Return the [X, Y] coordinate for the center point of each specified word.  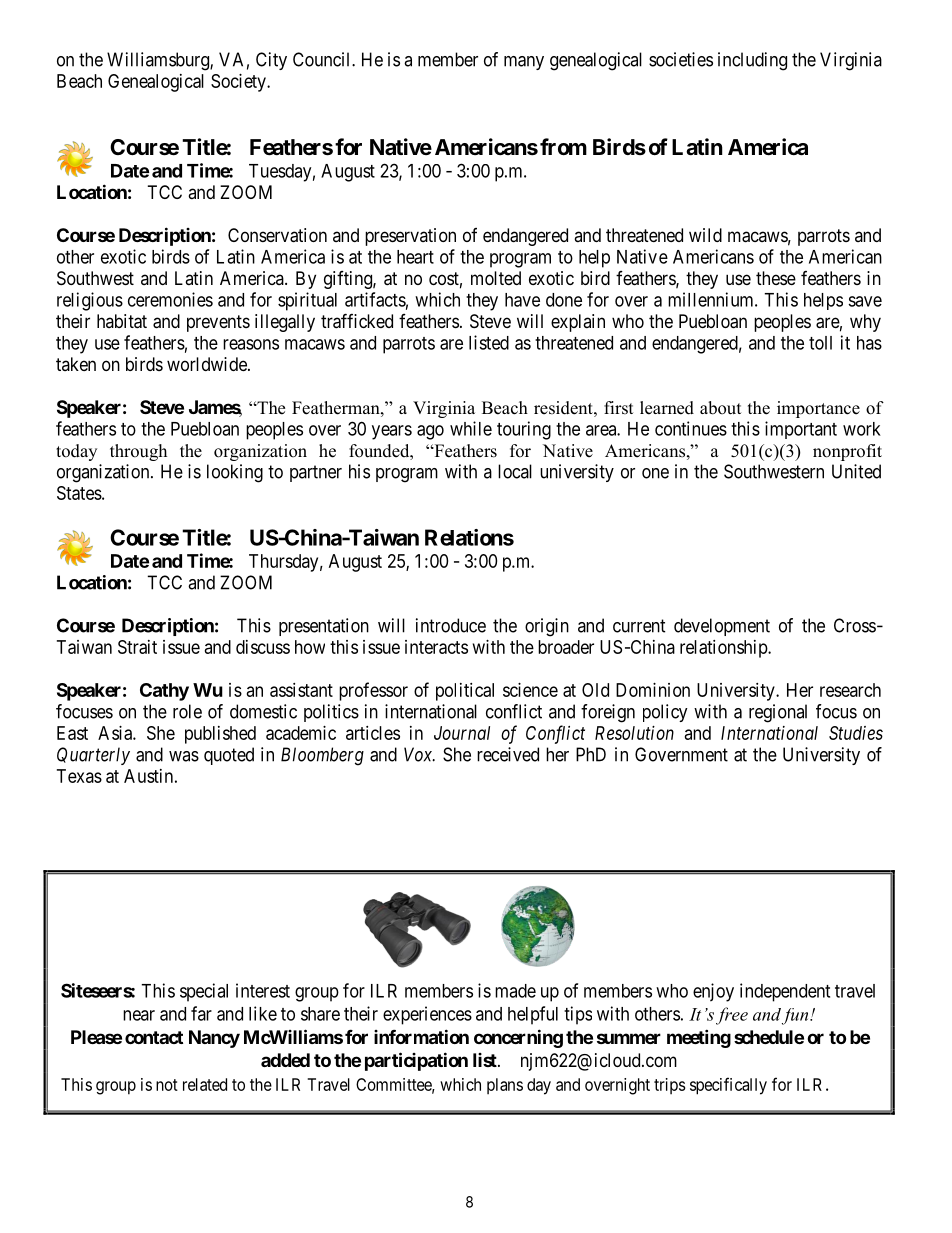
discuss [263, 647]
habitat [122, 321]
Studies [856, 733]
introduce [451, 625]
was [184, 756]
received [508, 754]
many [524, 63]
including [752, 61]
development [722, 627]
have [522, 300]
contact [154, 1037]
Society [239, 83]
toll [820, 343]
